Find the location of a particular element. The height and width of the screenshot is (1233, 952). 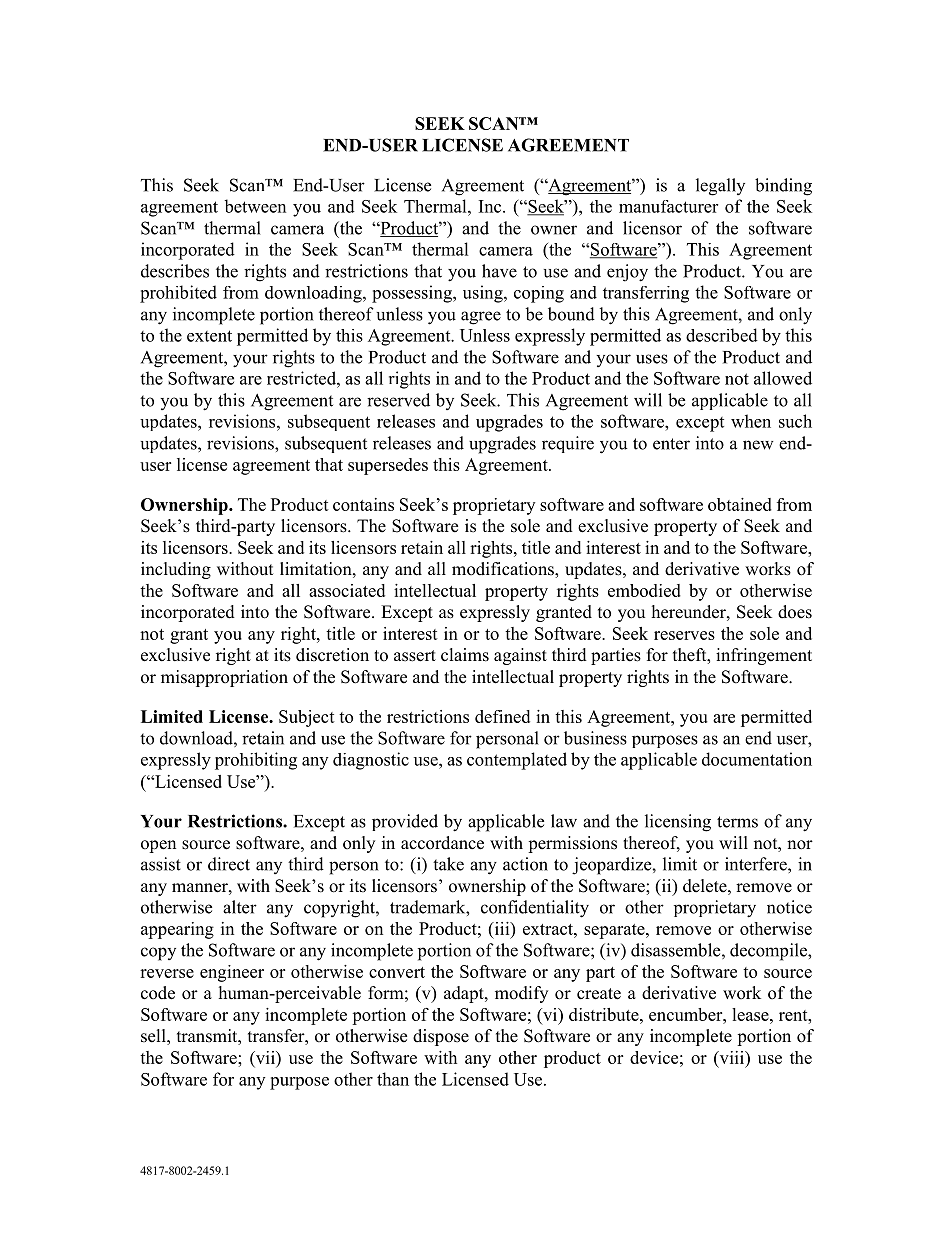

dispose is located at coordinates (441, 1037).
